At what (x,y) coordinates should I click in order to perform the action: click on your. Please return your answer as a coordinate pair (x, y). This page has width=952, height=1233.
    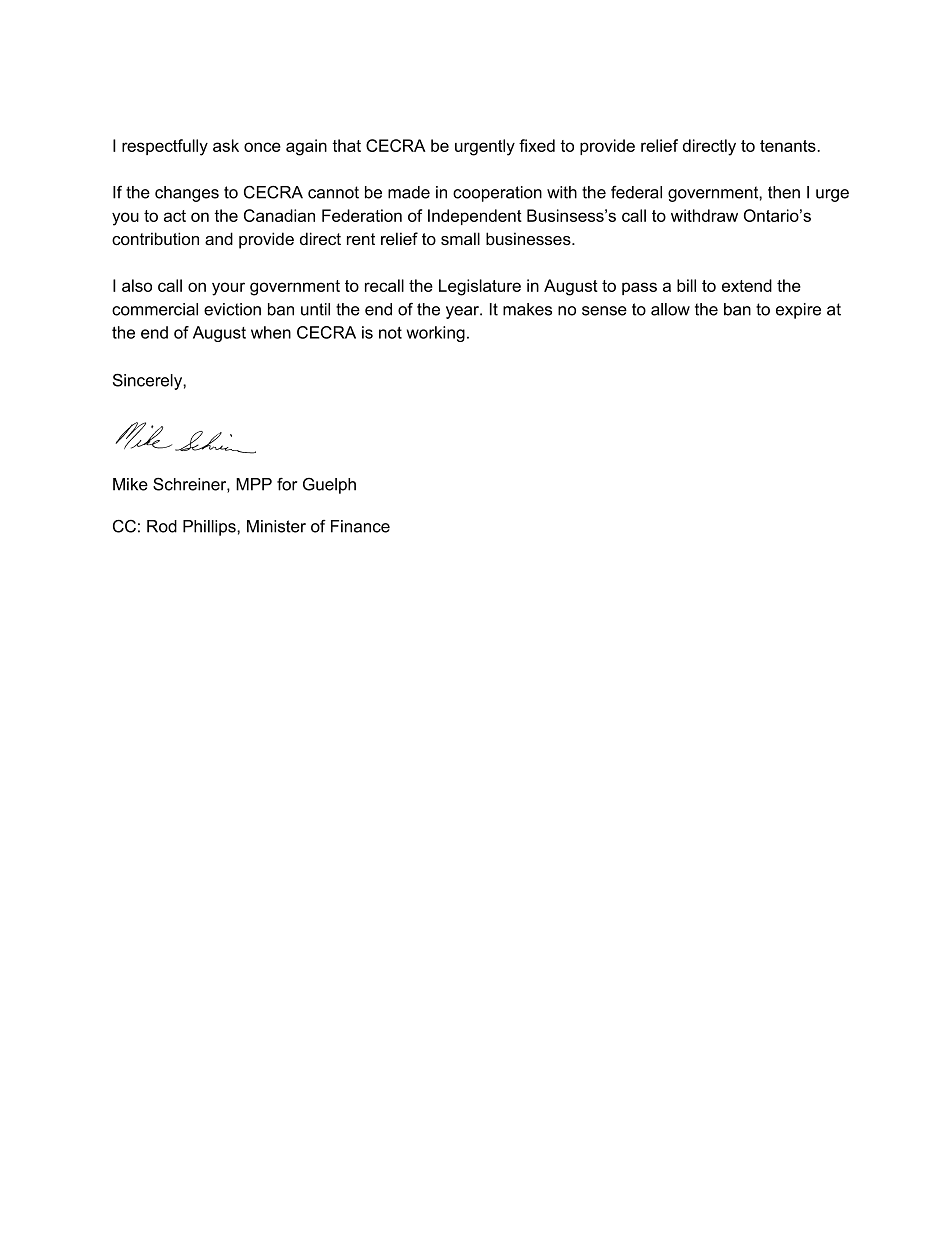
    Looking at the image, I should click on (228, 289).
